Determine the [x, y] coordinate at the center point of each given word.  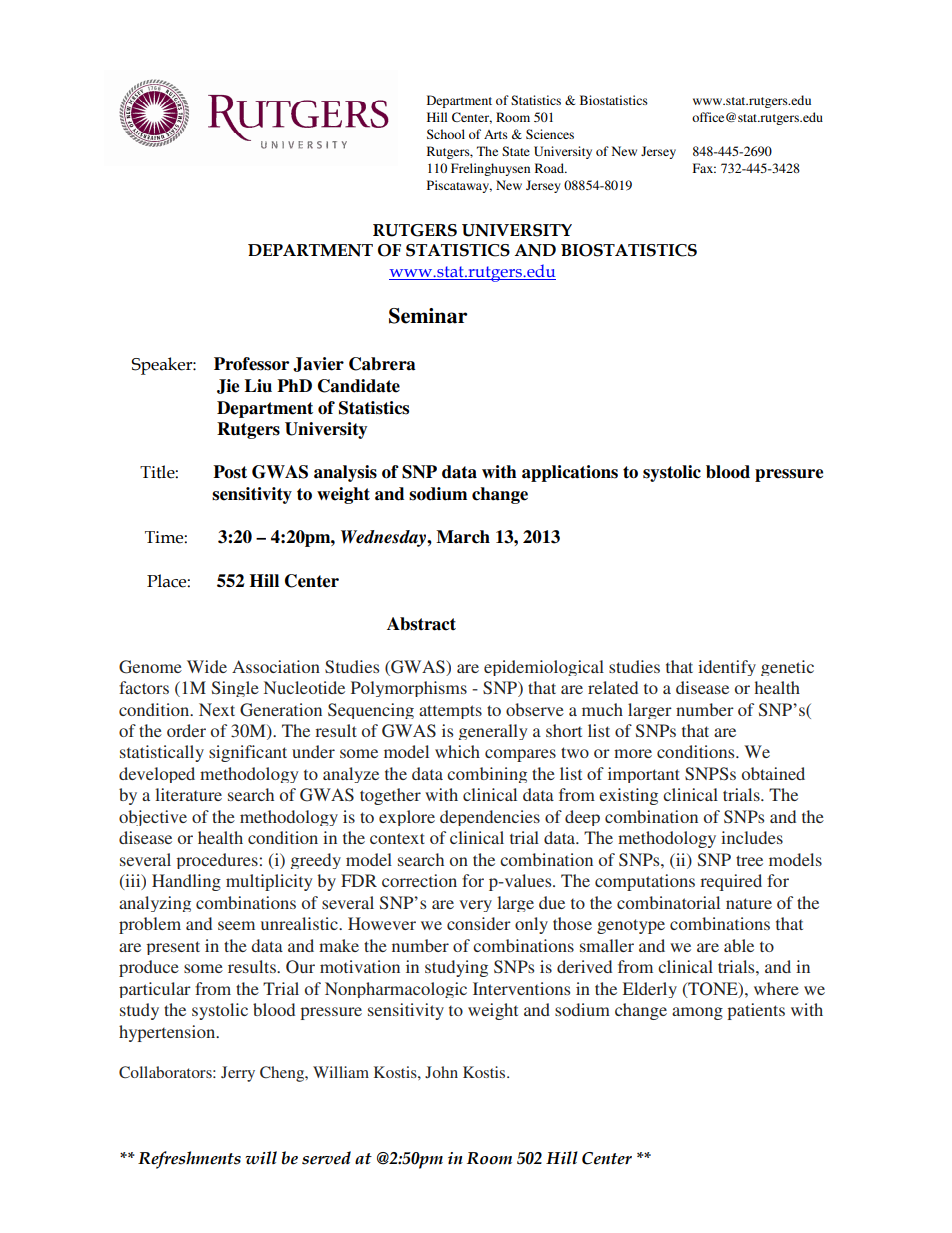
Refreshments [189, 1160]
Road [550, 168]
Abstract [421, 624]
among [697, 1013]
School [446, 134]
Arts [496, 134]
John [441, 1072]
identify [727, 668]
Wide [207, 666]
